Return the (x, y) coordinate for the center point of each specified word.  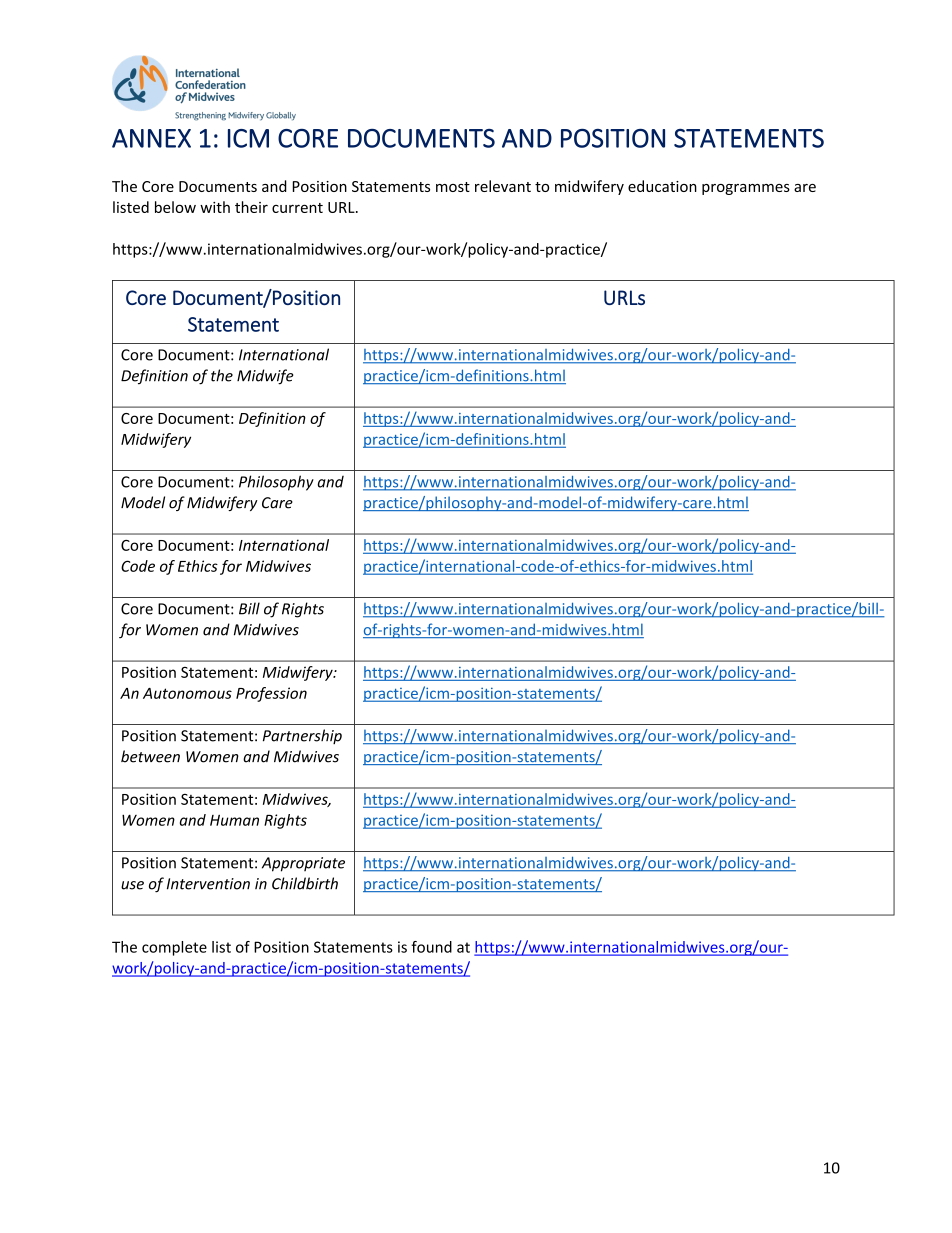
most (453, 187)
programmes (746, 189)
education (662, 186)
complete (174, 948)
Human (234, 820)
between (150, 756)
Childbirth (305, 883)
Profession (271, 694)
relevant (503, 186)
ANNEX (151, 138)
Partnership (302, 736)
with (215, 207)
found (431, 947)
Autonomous (187, 693)
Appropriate (303, 864)
